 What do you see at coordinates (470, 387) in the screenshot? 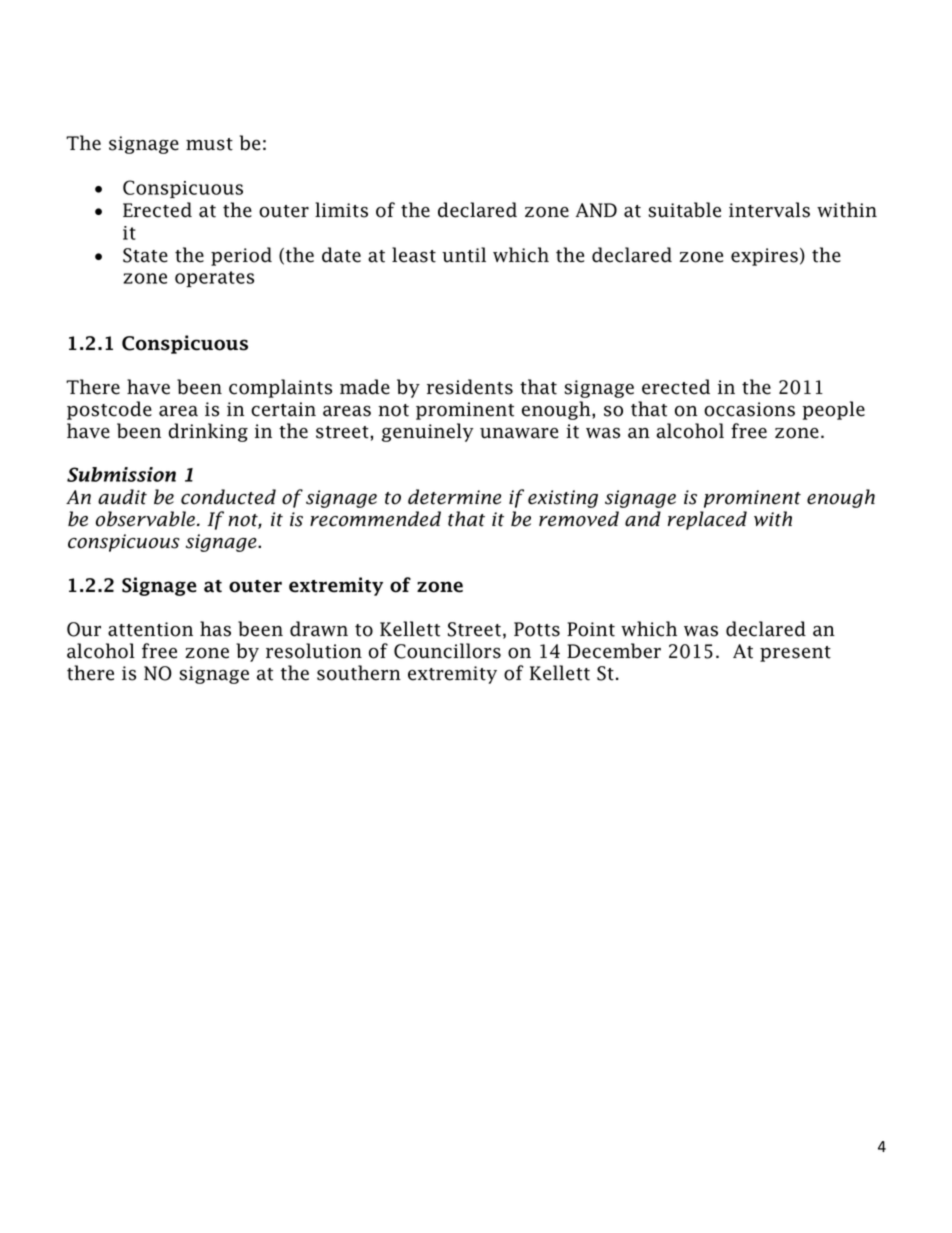
I see `residents` at bounding box center [470, 387].
